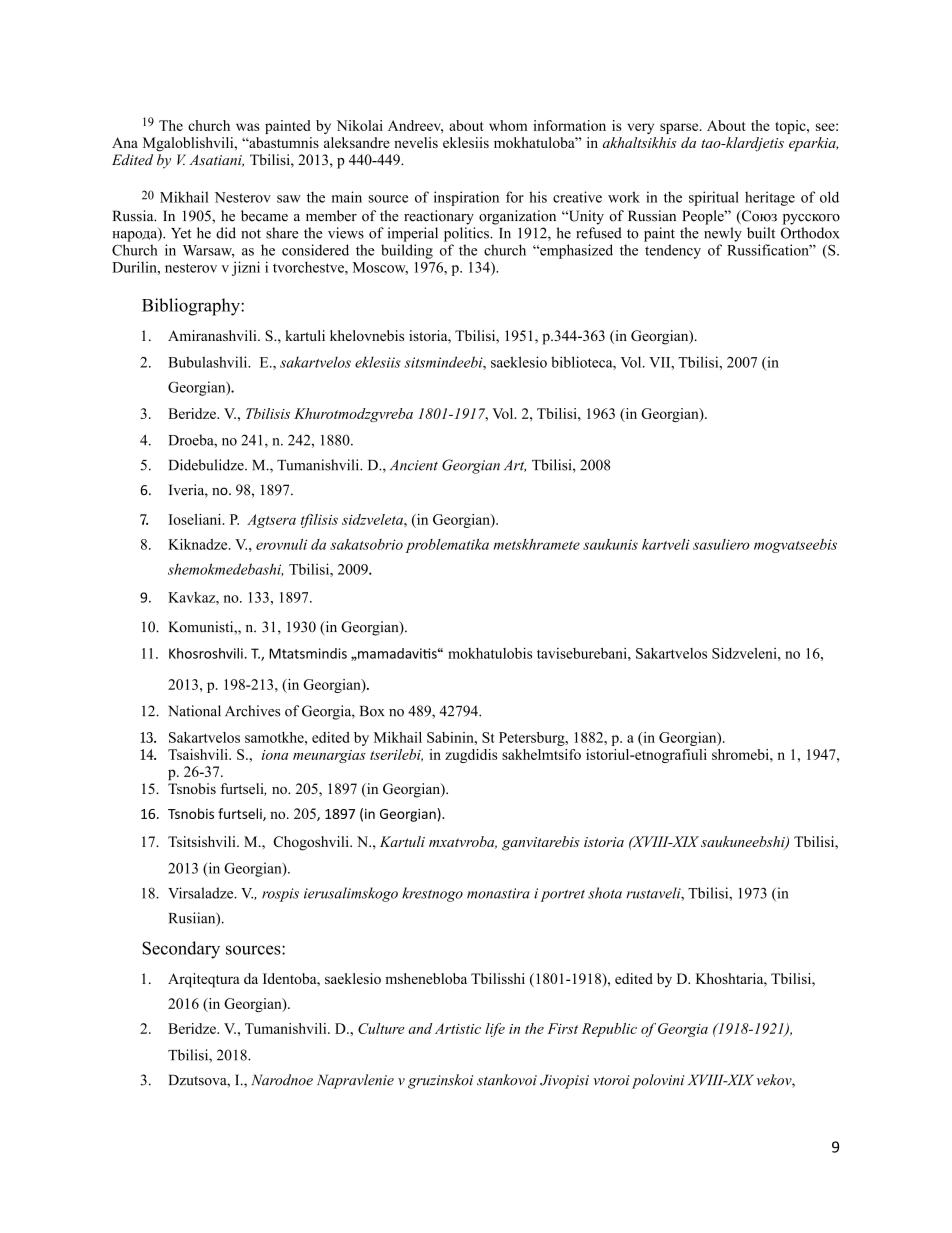  What do you see at coordinates (372, 711) in the screenshot?
I see `Box` at bounding box center [372, 711].
